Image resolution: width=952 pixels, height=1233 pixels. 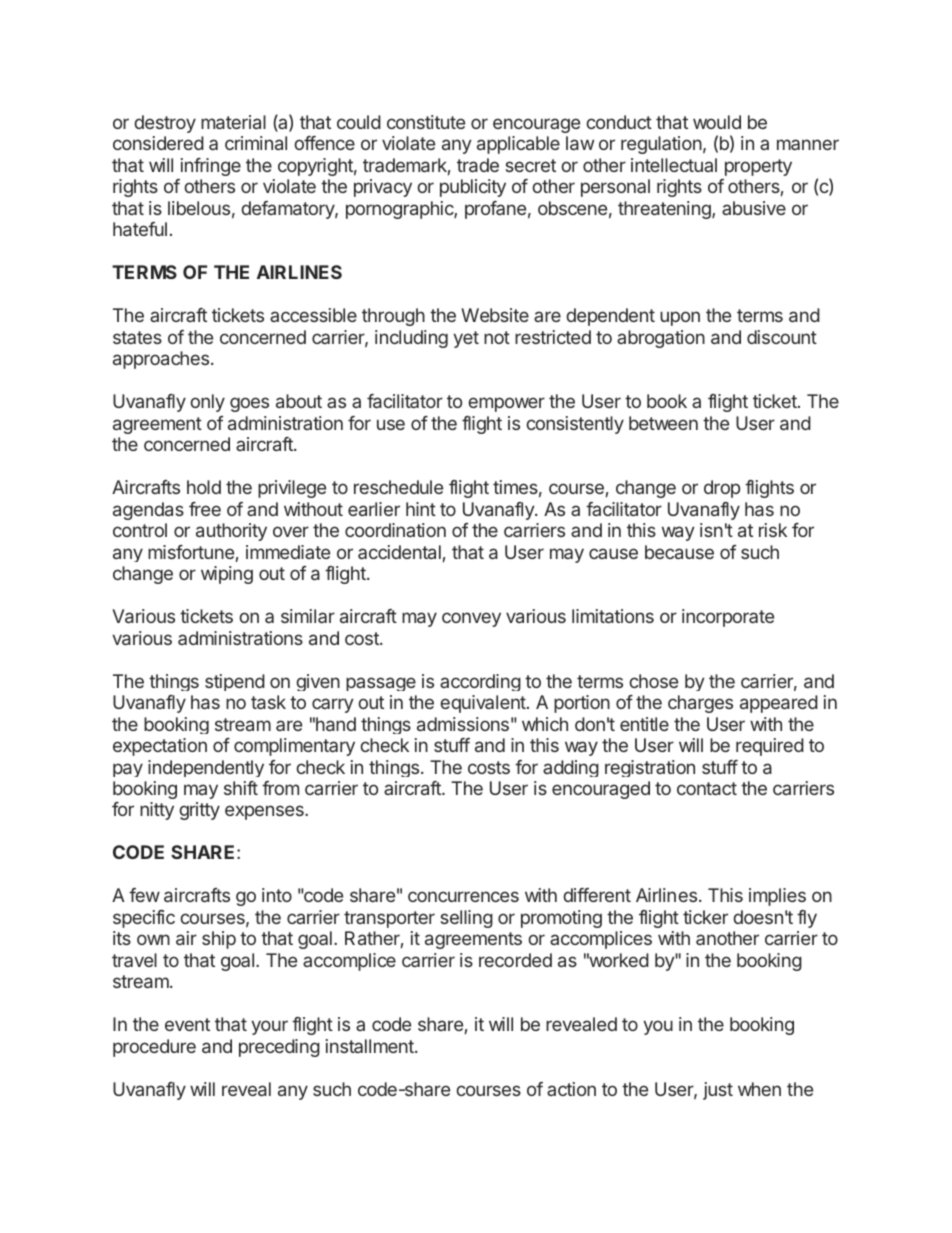 I want to click on gritty, so click(x=199, y=811).
